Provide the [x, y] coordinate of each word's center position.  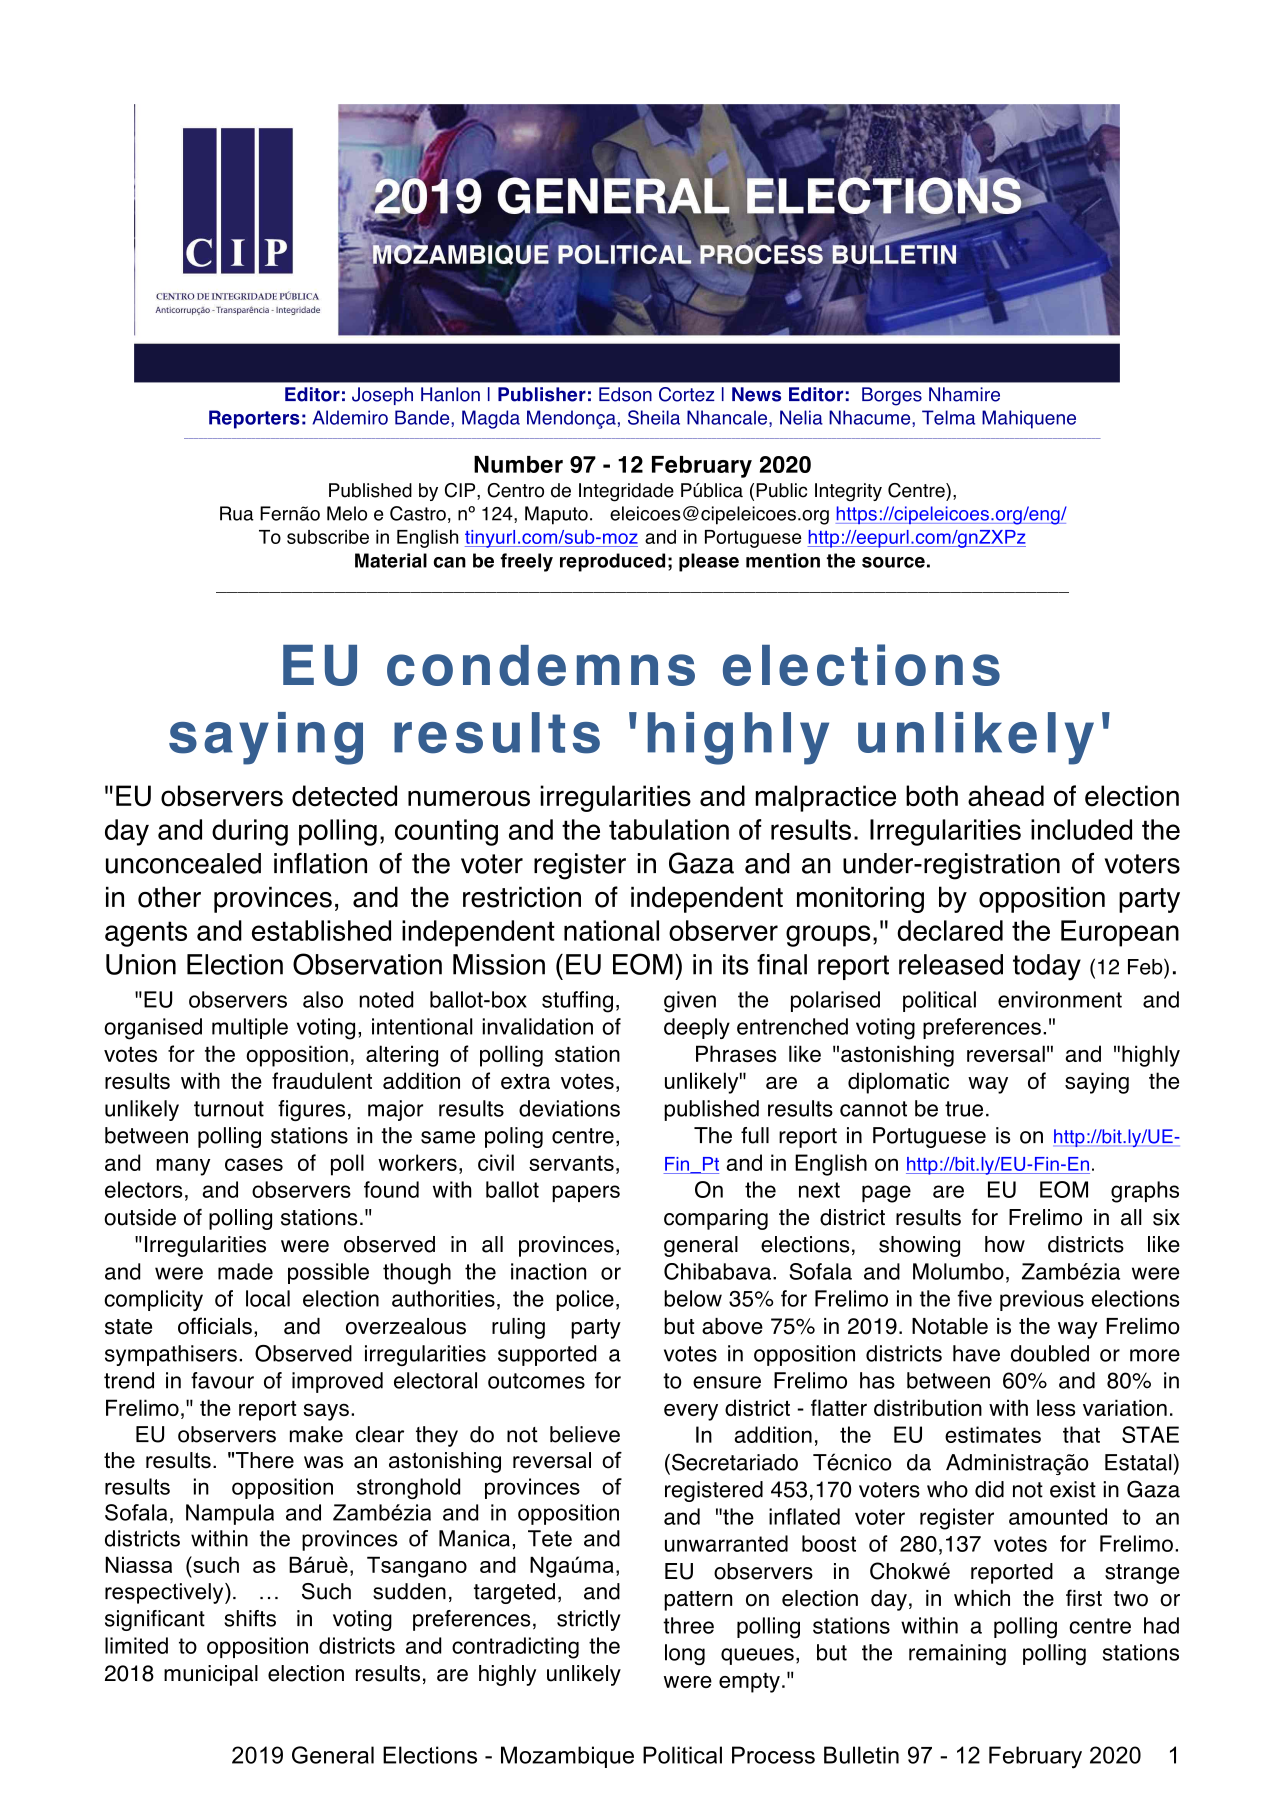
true [964, 1109]
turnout [229, 1109]
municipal [211, 1675]
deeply [697, 1028]
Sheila [654, 417]
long [685, 1654]
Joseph [382, 396]
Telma [948, 417]
